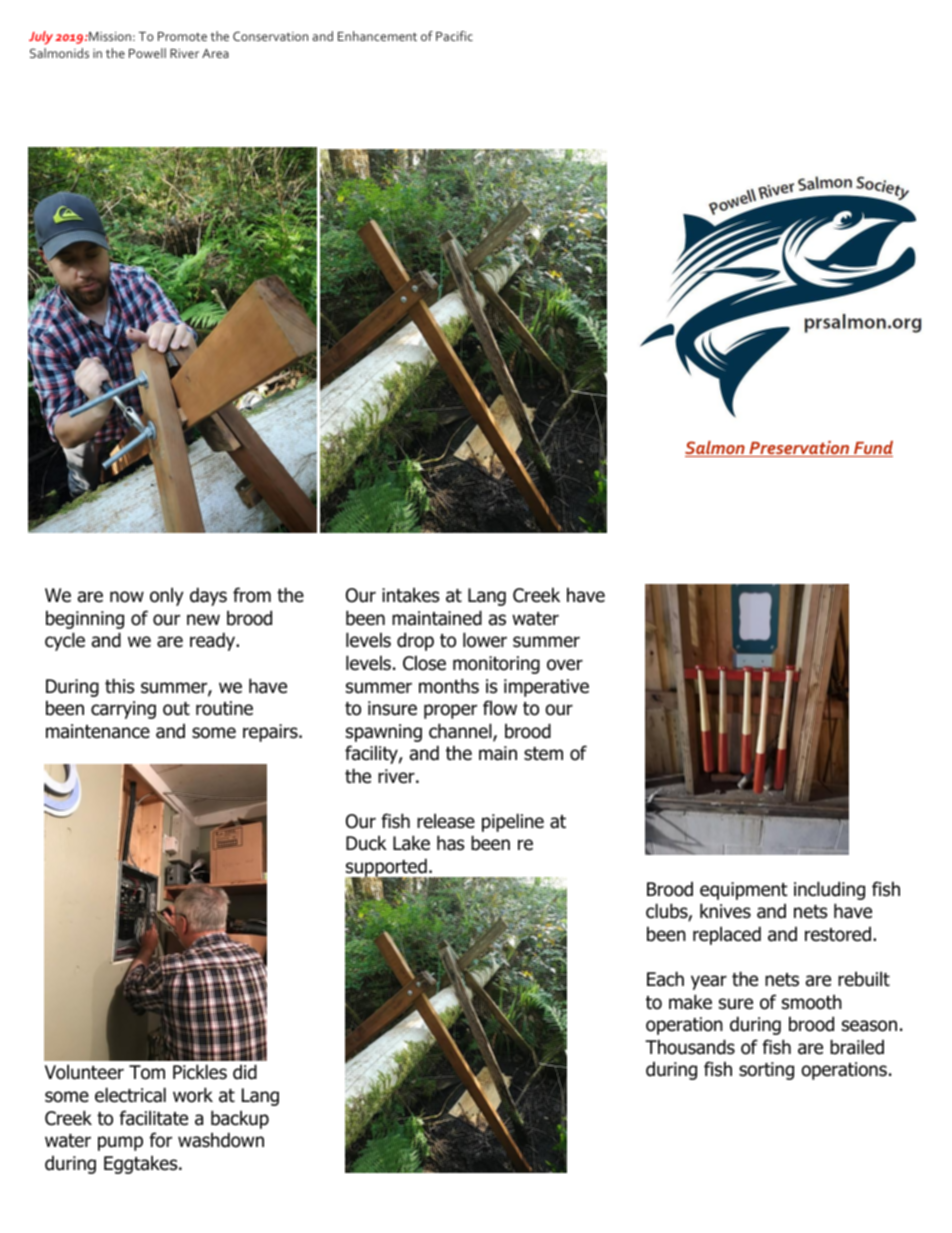 This document has height=1233, width=952. I want to click on facilitate, so click(153, 1118).
